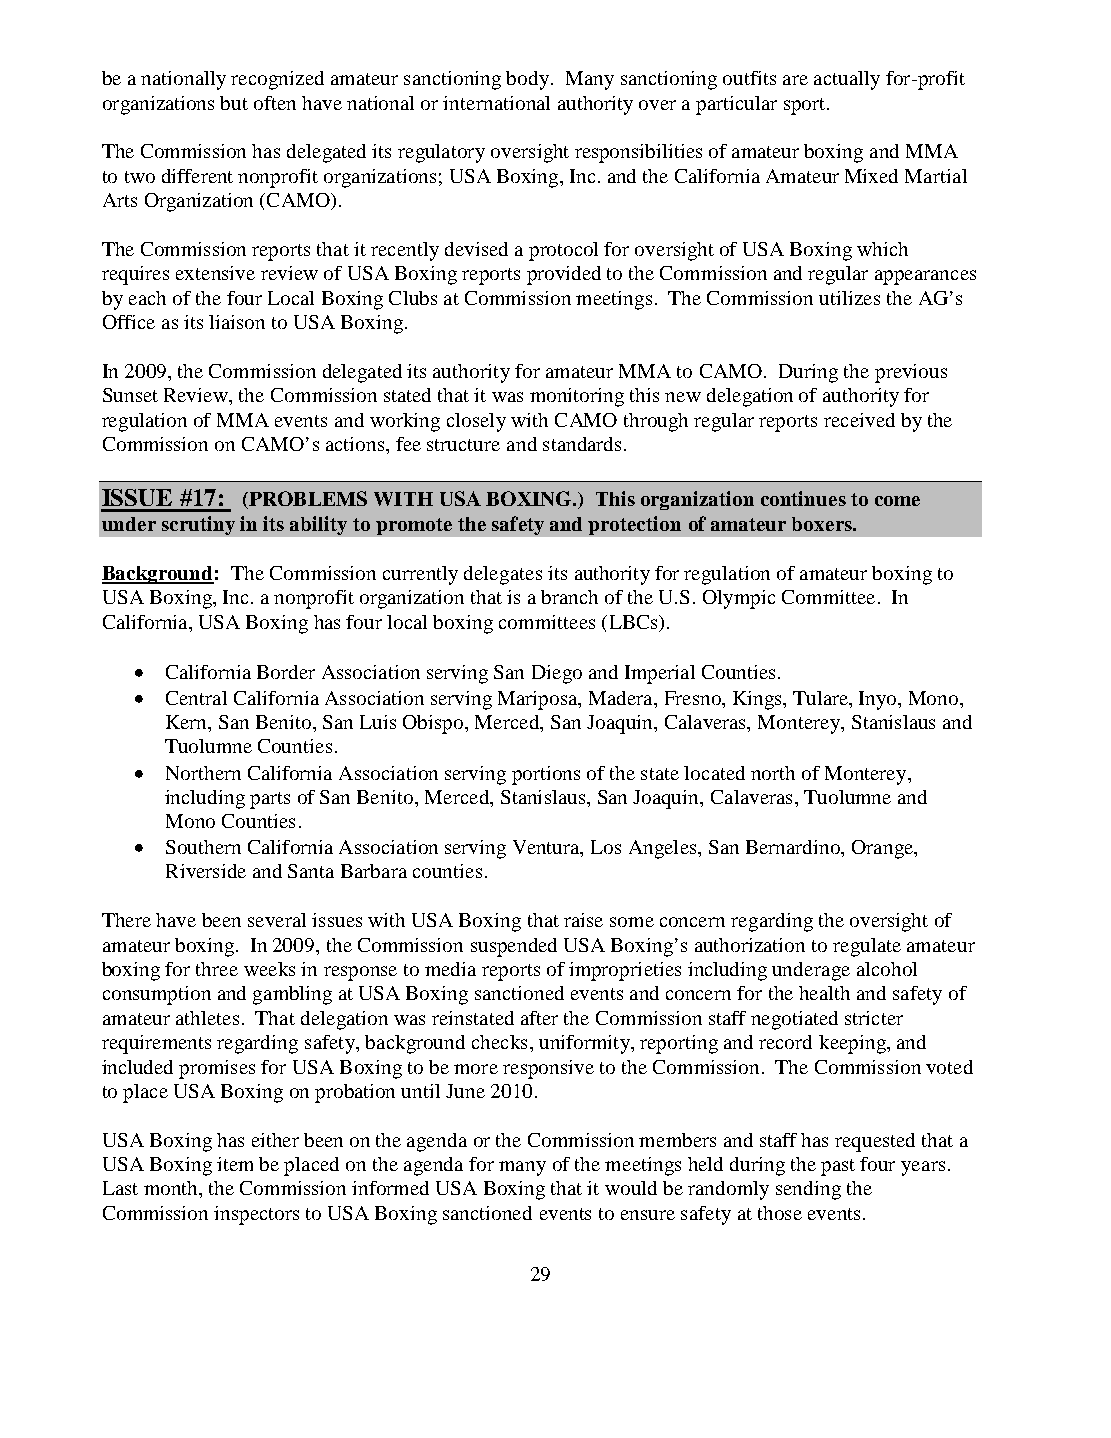  What do you see at coordinates (838, 1167) in the image?
I see `past` at bounding box center [838, 1167].
